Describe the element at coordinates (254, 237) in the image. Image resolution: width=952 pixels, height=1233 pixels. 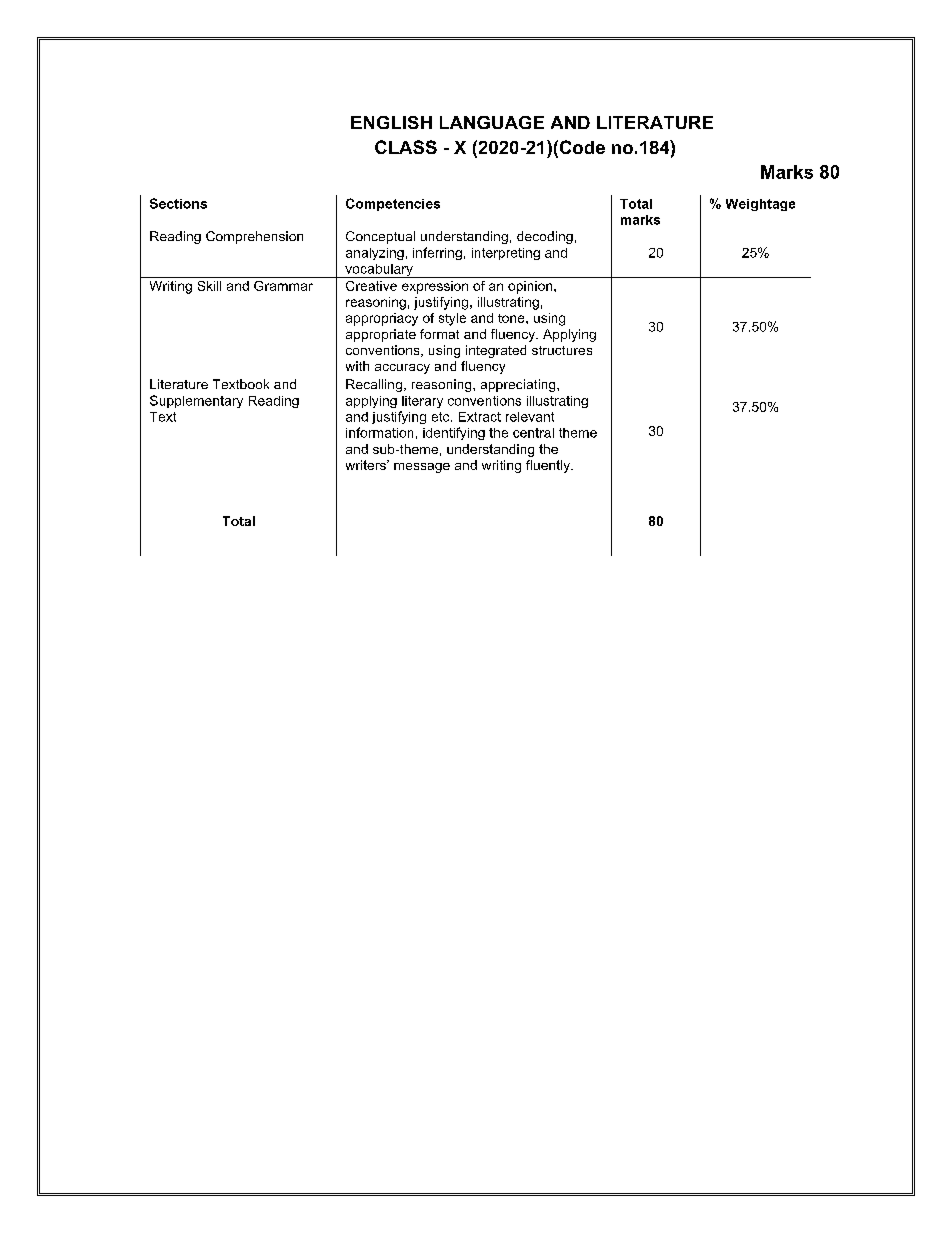
I see `Comprehension` at that location.
